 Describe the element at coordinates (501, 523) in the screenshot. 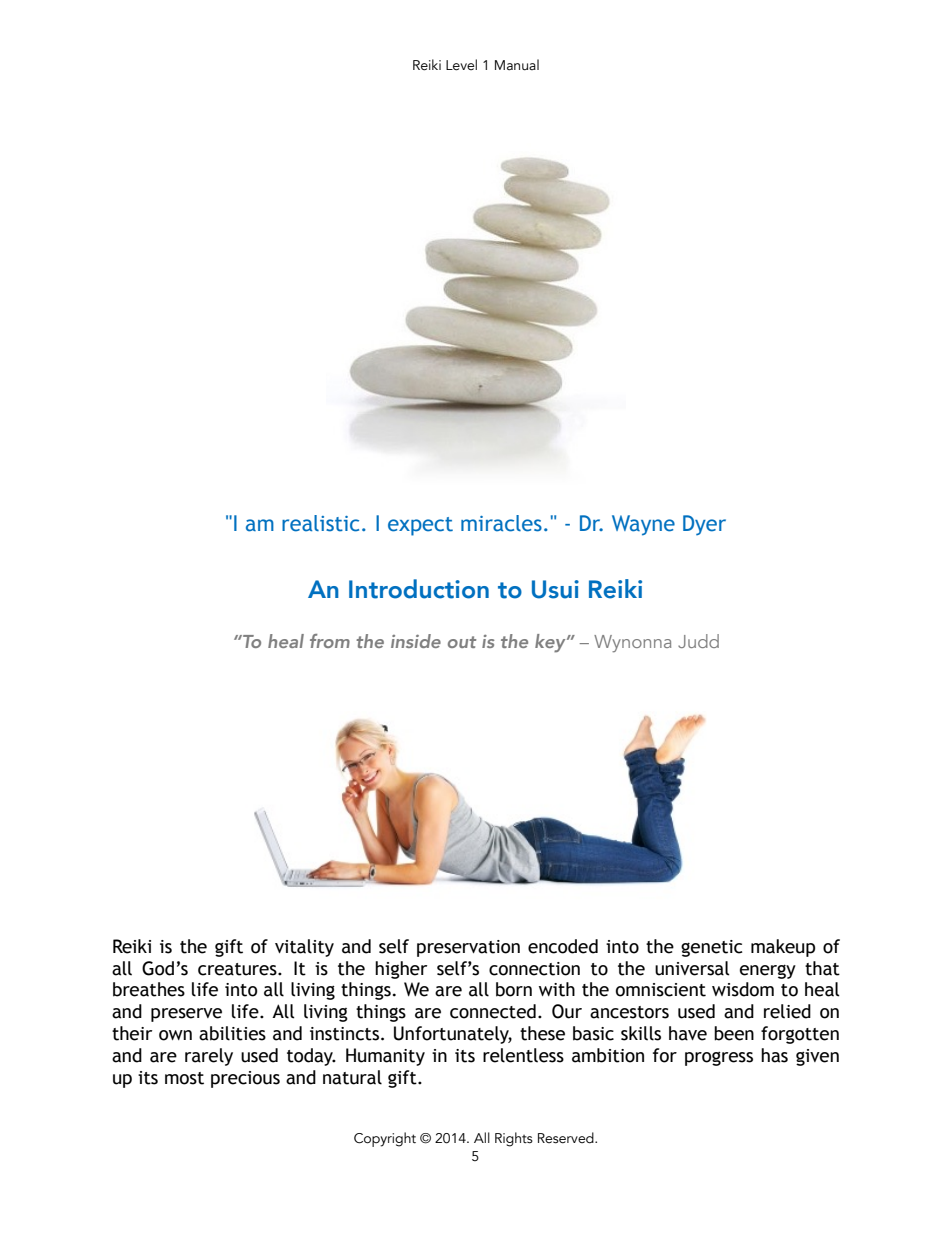

I see `miracles` at that location.
